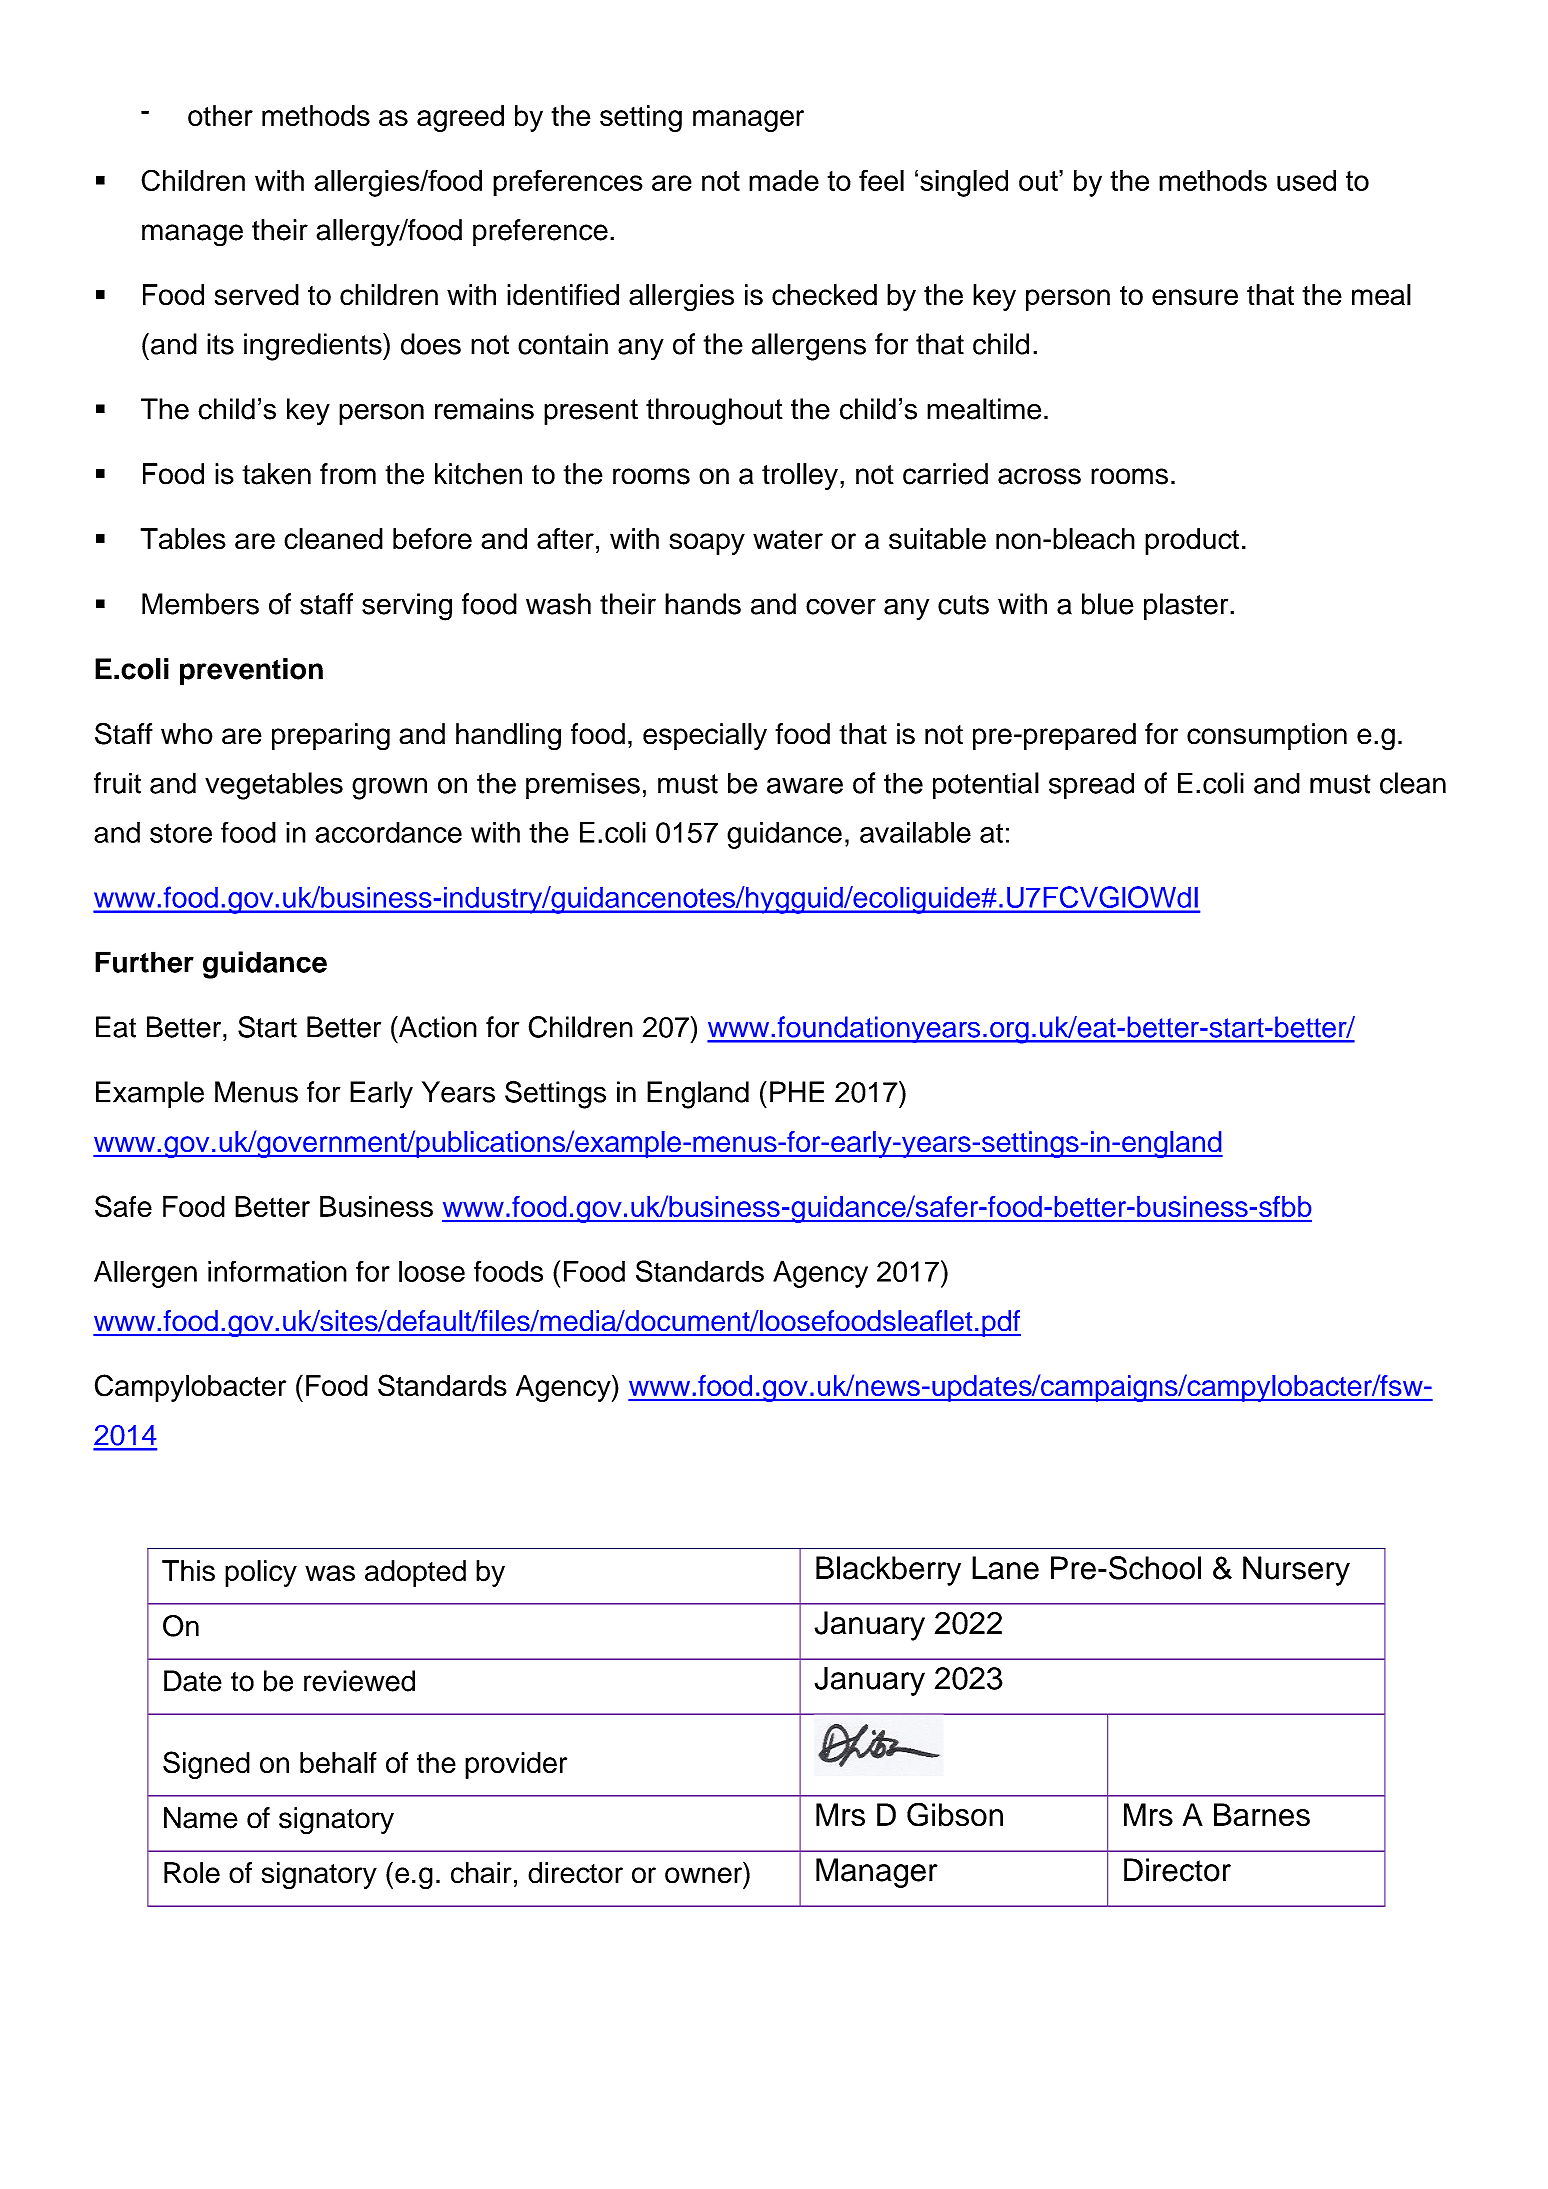  I want to click on Name, so click(201, 1818).
